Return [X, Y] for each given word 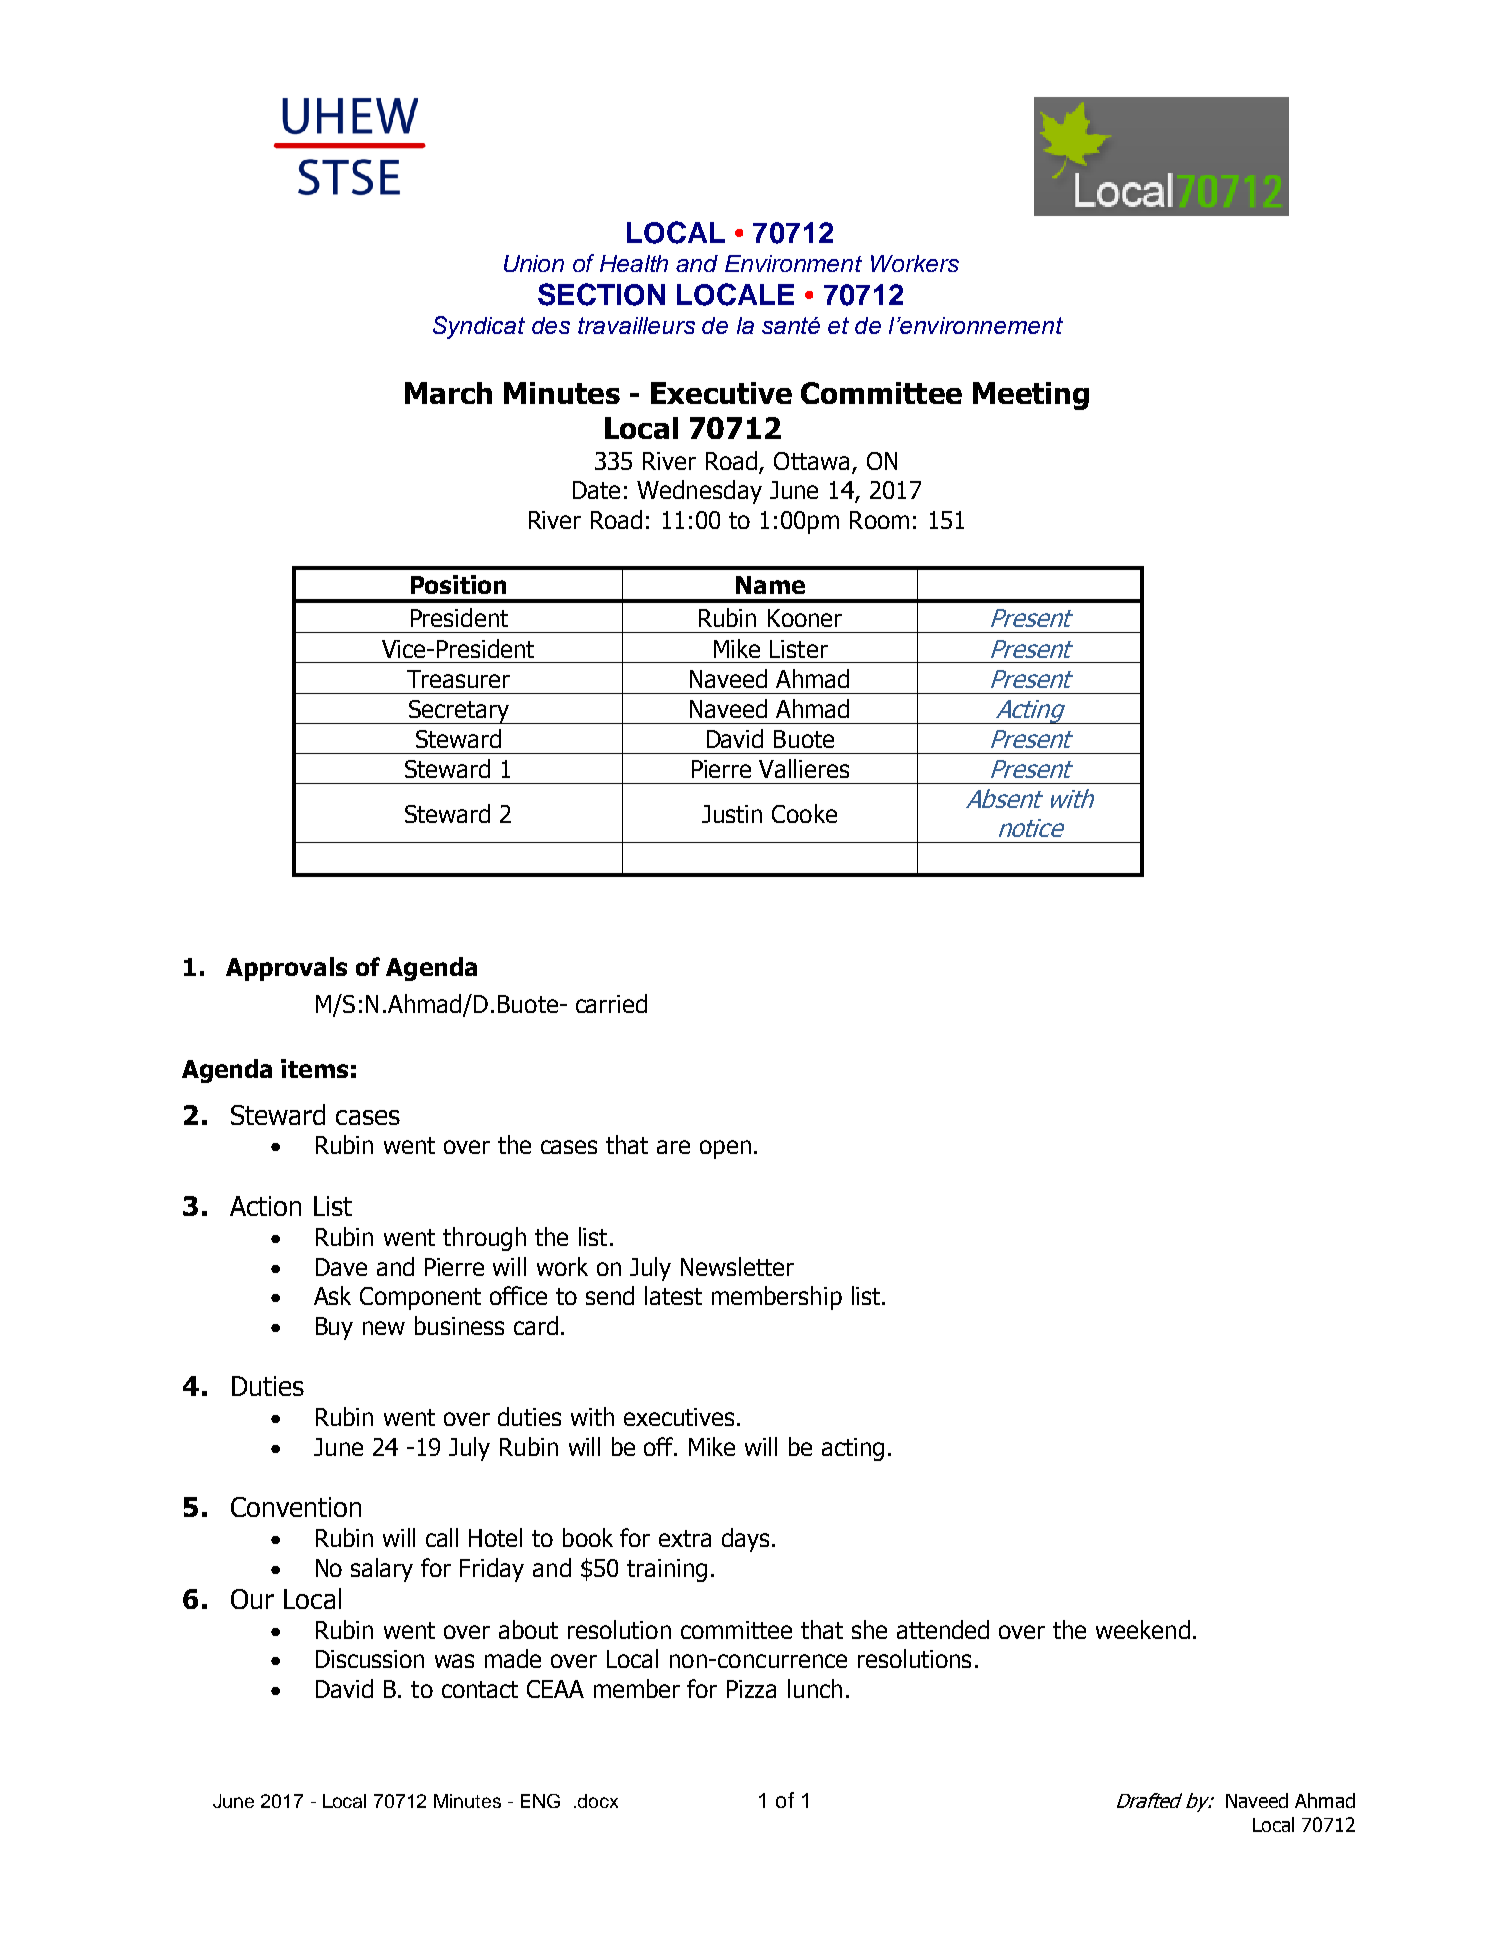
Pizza [751, 1689]
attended [943, 1629]
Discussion [370, 1659]
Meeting [1031, 396]
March [448, 393]
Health [634, 263]
